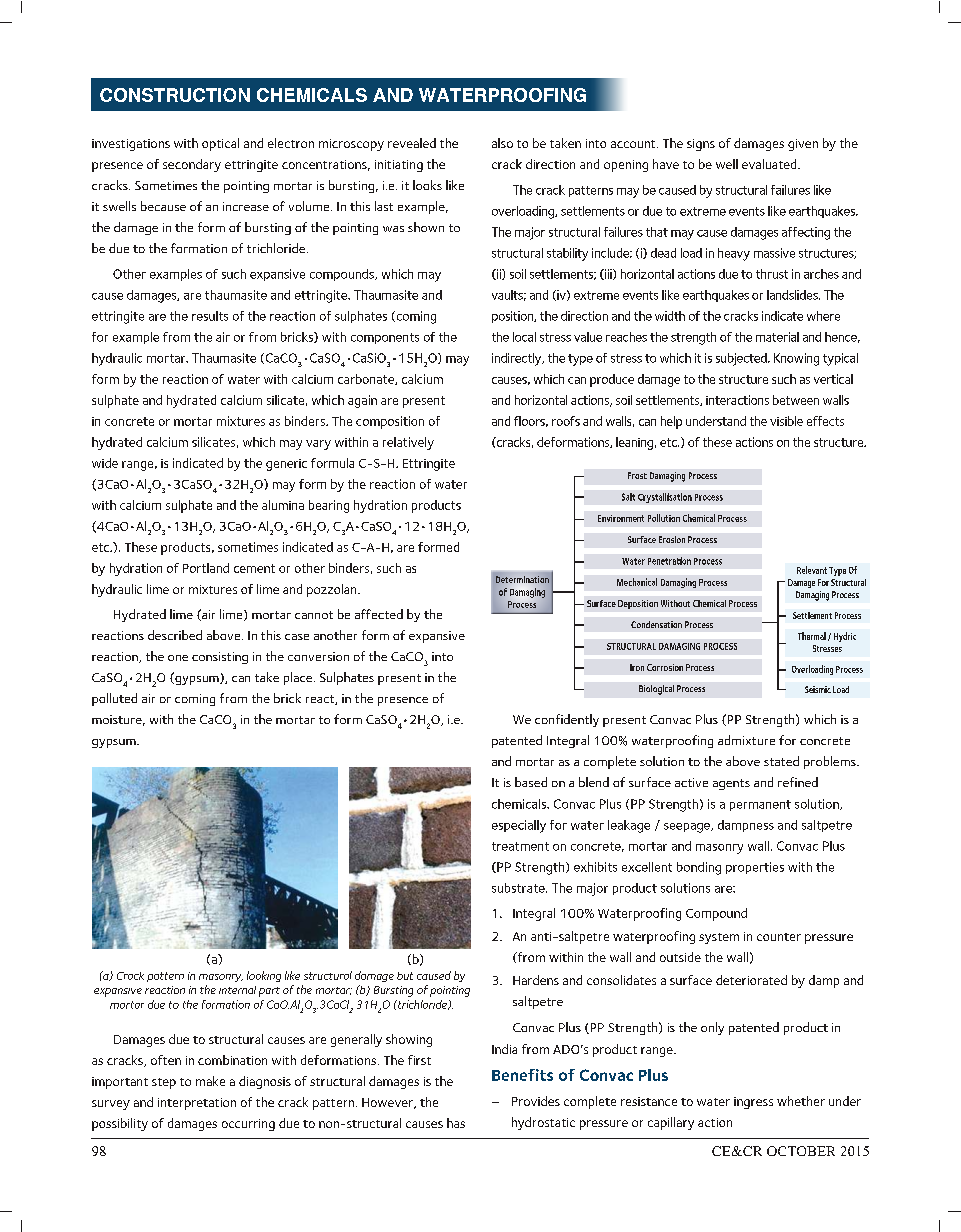 This page has width=961, height=1232. Describe the element at coordinates (197, 1104) in the page. I see `interpretation` at that location.
